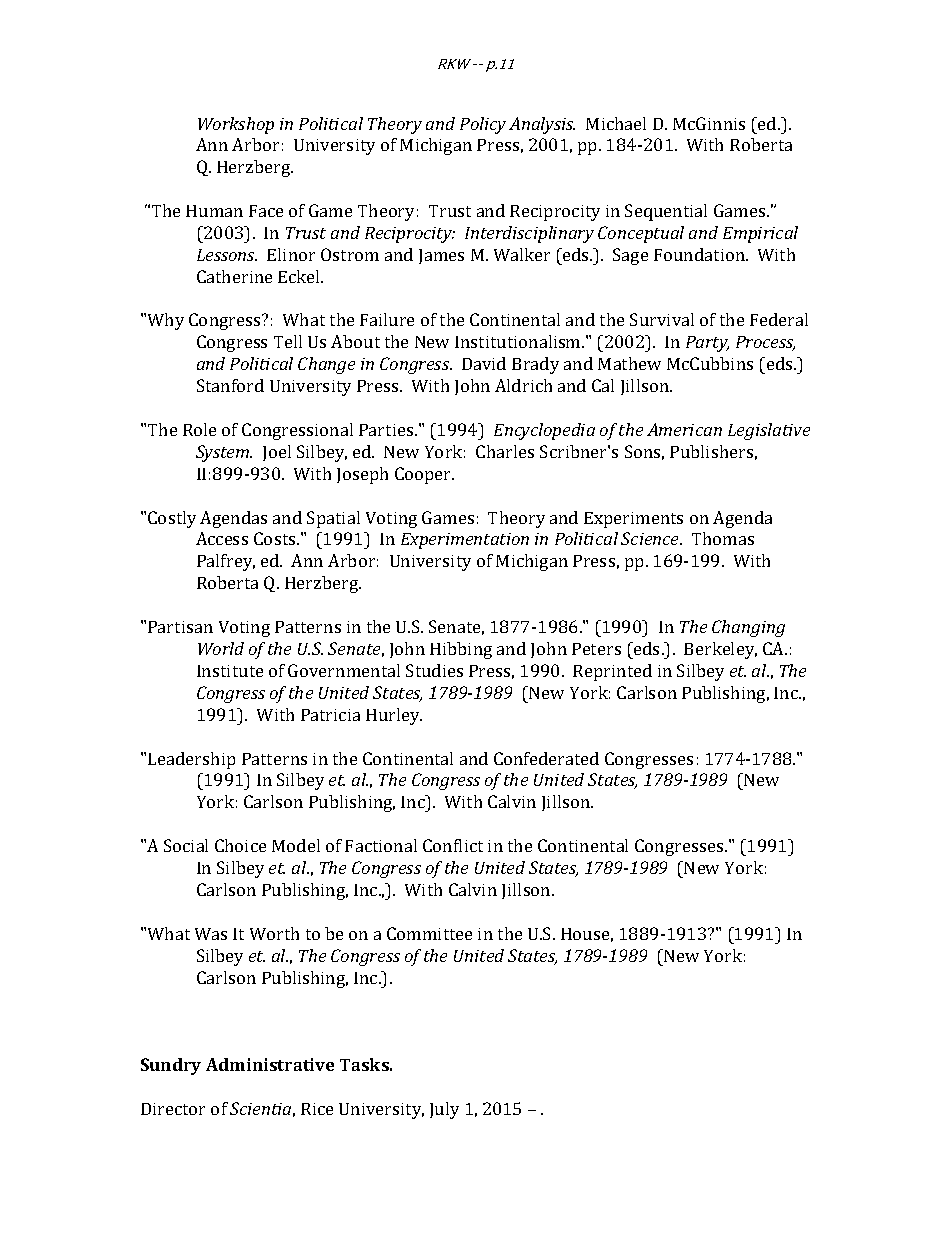  What do you see at coordinates (720, 650) in the image?
I see `Berkeley` at bounding box center [720, 650].
